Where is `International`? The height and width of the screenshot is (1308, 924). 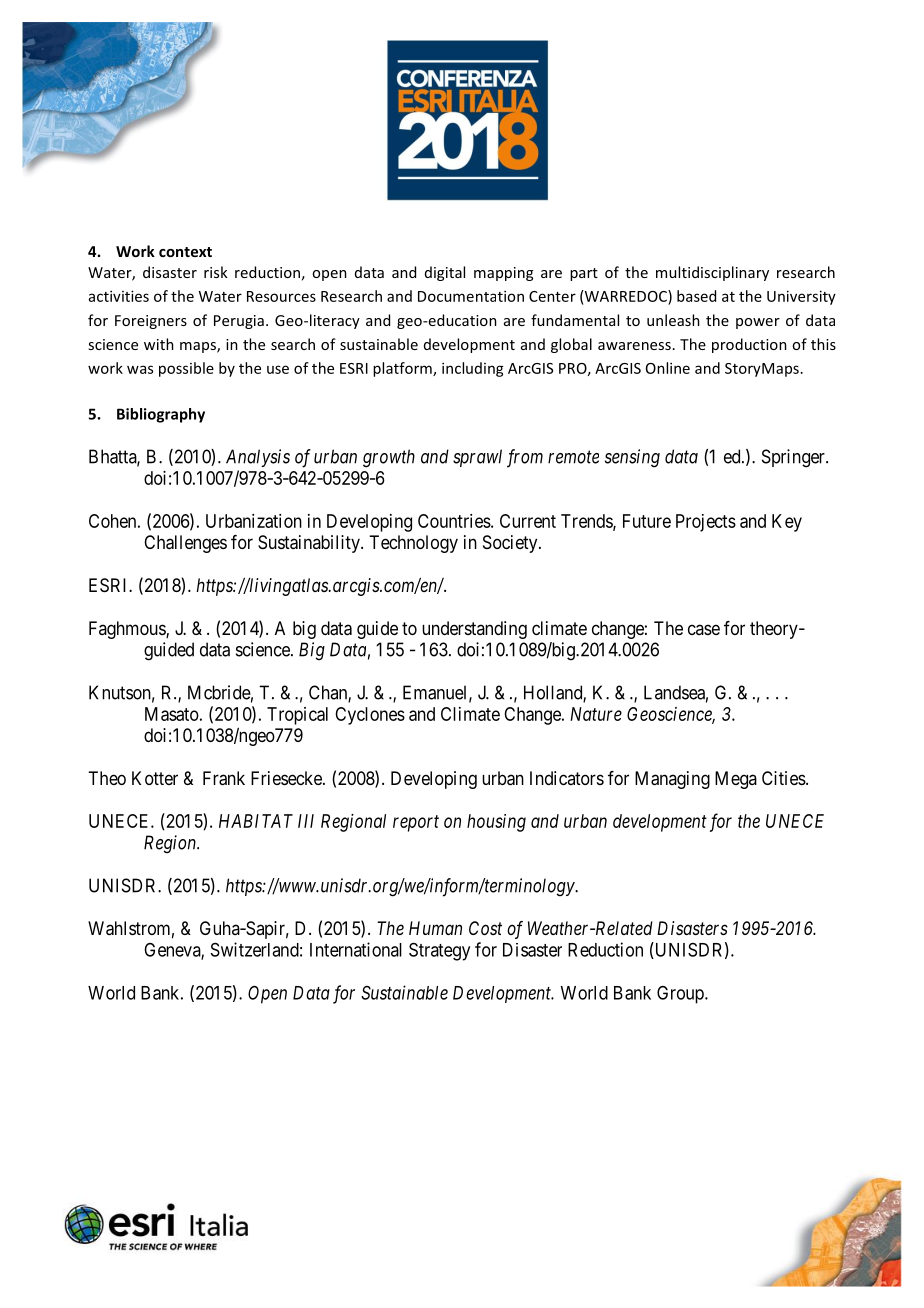
International is located at coordinates (356, 949).
